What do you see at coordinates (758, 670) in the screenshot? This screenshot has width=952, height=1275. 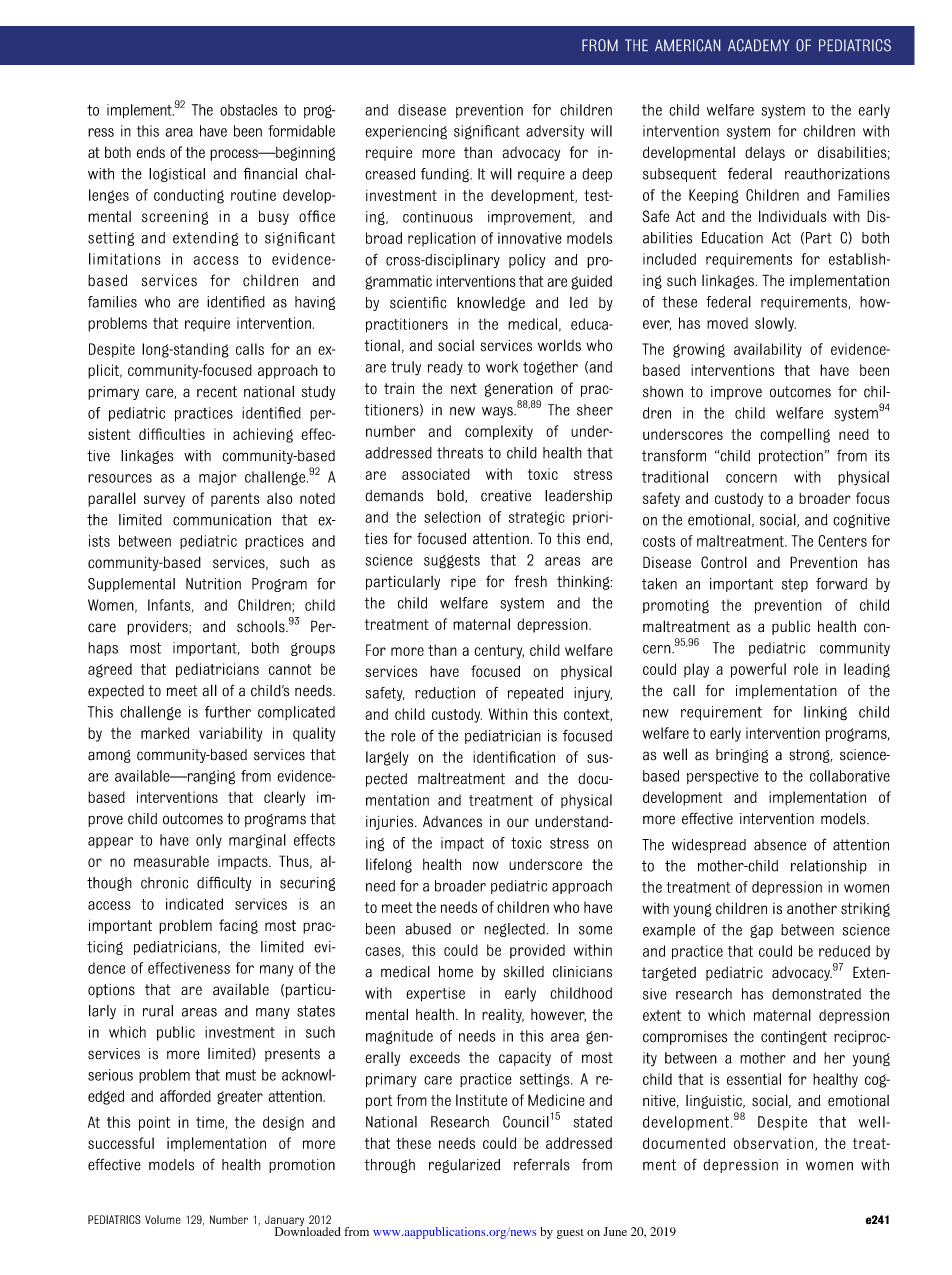 I see `powerful` at bounding box center [758, 670].
